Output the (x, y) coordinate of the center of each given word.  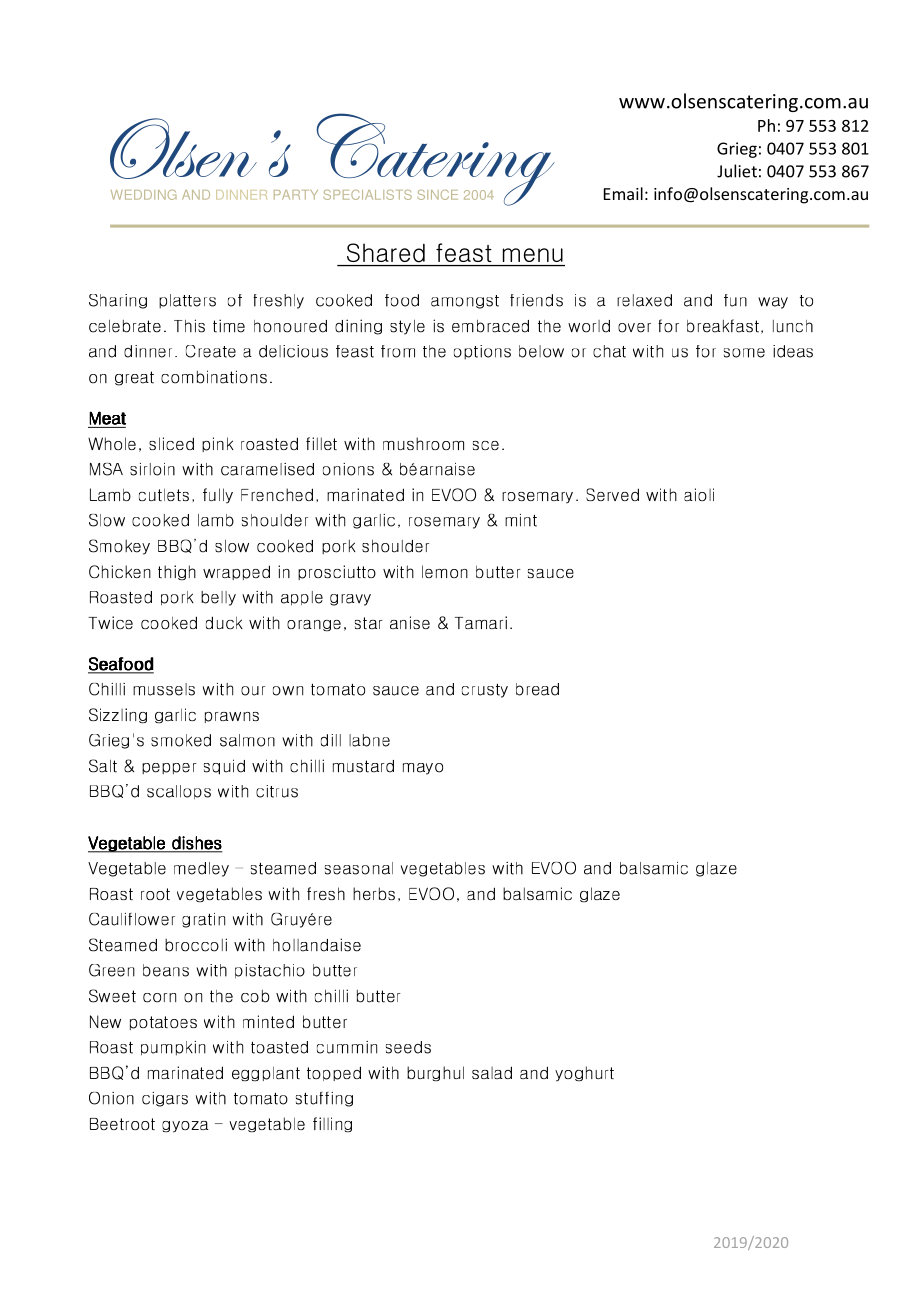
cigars (165, 1099)
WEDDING (144, 195)
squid (224, 767)
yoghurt (584, 1073)
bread (537, 689)
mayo (423, 769)
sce (486, 445)
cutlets (164, 494)
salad (492, 1072)
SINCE (437, 195)
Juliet (737, 171)
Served (612, 494)
